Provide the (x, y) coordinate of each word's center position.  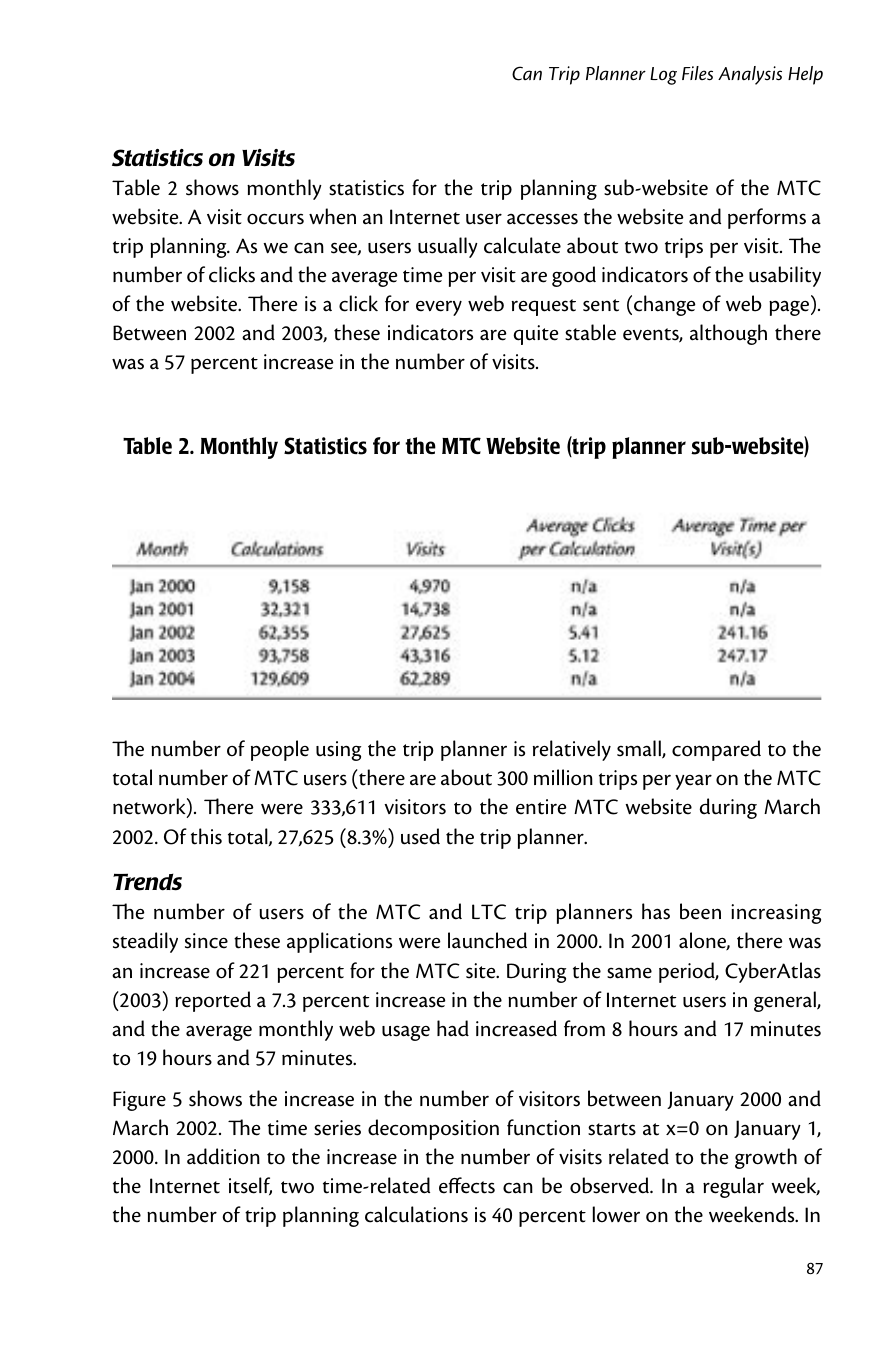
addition (223, 1156)
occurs (275, 219)
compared (716, 750)
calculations (416, 1214)
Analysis (750, 75)
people (280, 750)
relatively (572, 750)
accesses (542, 219)
